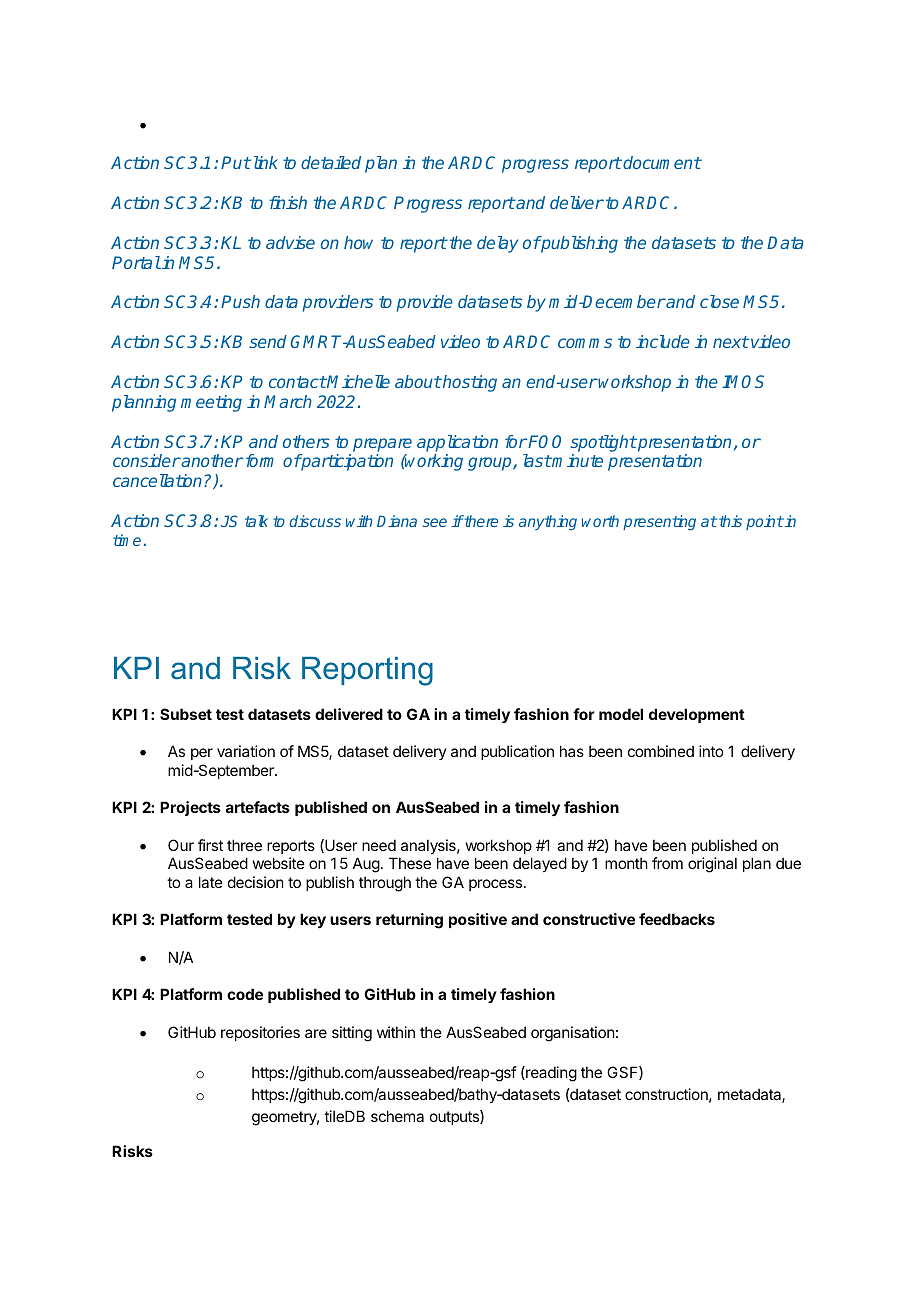  Describe the element at coordinates (260, 1033) in the screenshot. I see `repositories` at that location.
